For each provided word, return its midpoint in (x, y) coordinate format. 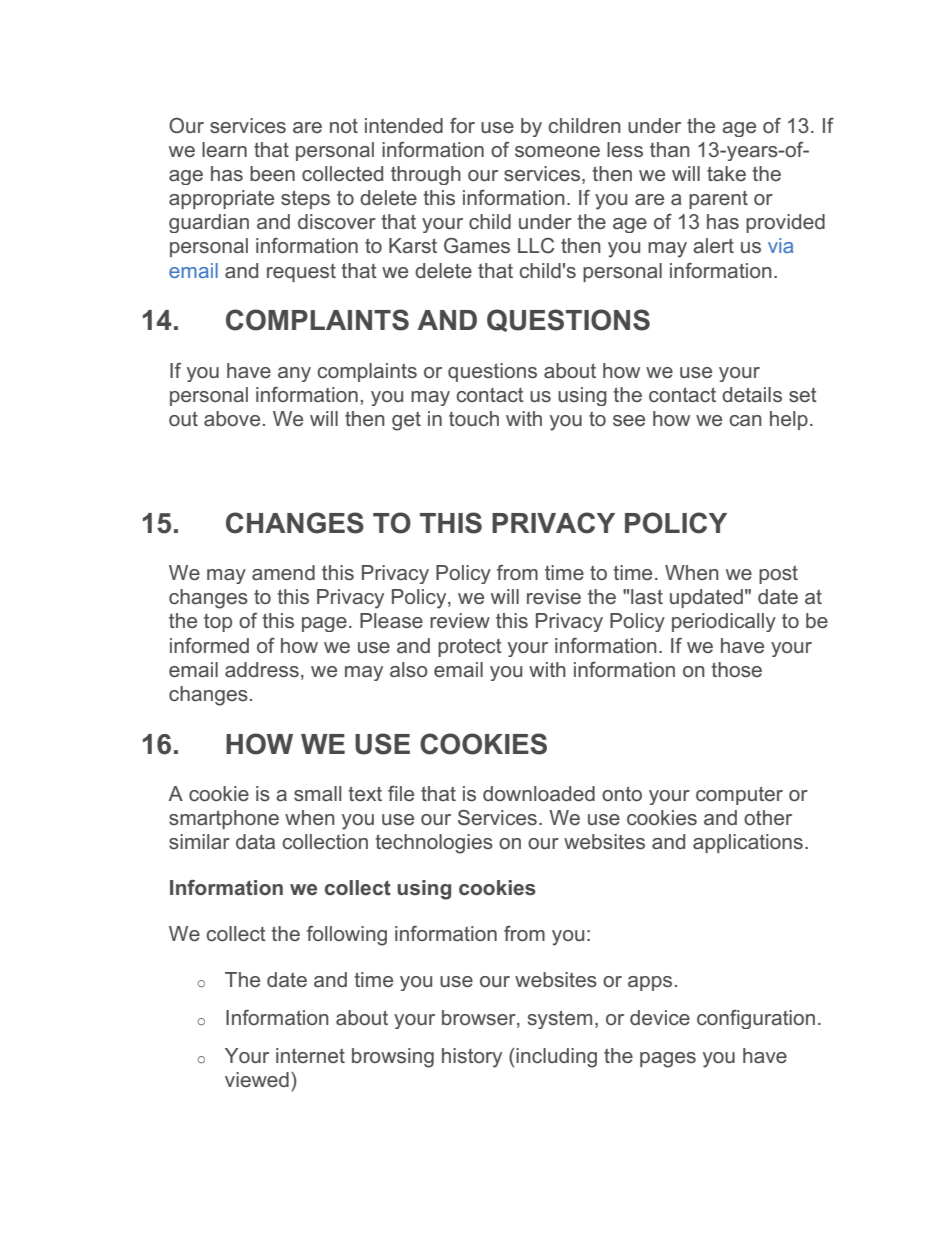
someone (557, 151)
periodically (724, 622)
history (472, 1058)
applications (748, 843)
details (752, 394)
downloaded (539, 793)
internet (310, 1055)
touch (474, 418)
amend (283, 572)
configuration (756, 1019)
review (460, 620)
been (272, 173)
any (294, 374)
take (726, 173)
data (255, 841)
